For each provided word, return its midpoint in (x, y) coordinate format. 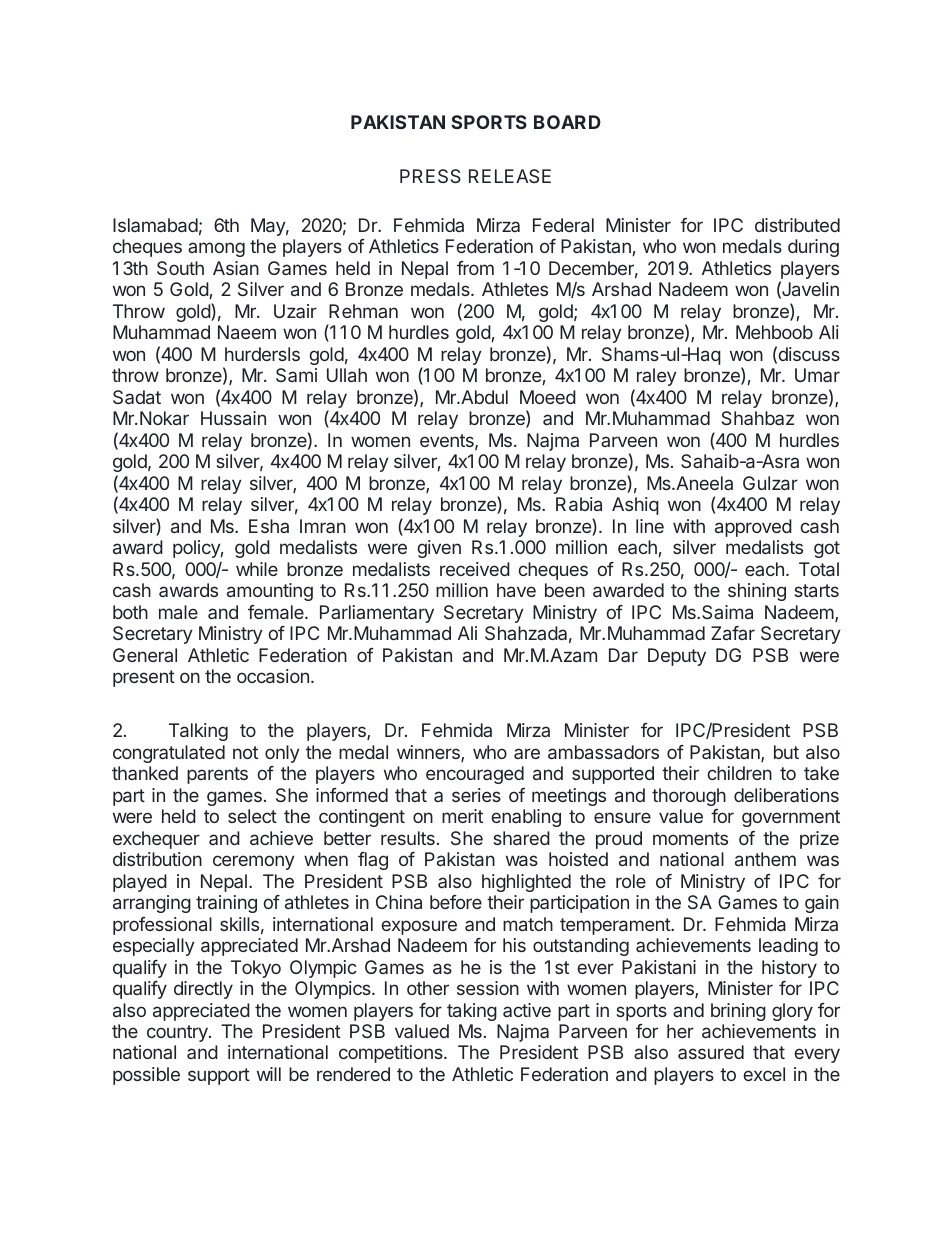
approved (753, 528)
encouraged (475, 775)
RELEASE (510, 176)
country (178, 1033)
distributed (797, 225)
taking (472, 1012)
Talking (198, 732)
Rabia (579, 504)
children (739, 773)
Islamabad (155, 225)
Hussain (233, 418)
